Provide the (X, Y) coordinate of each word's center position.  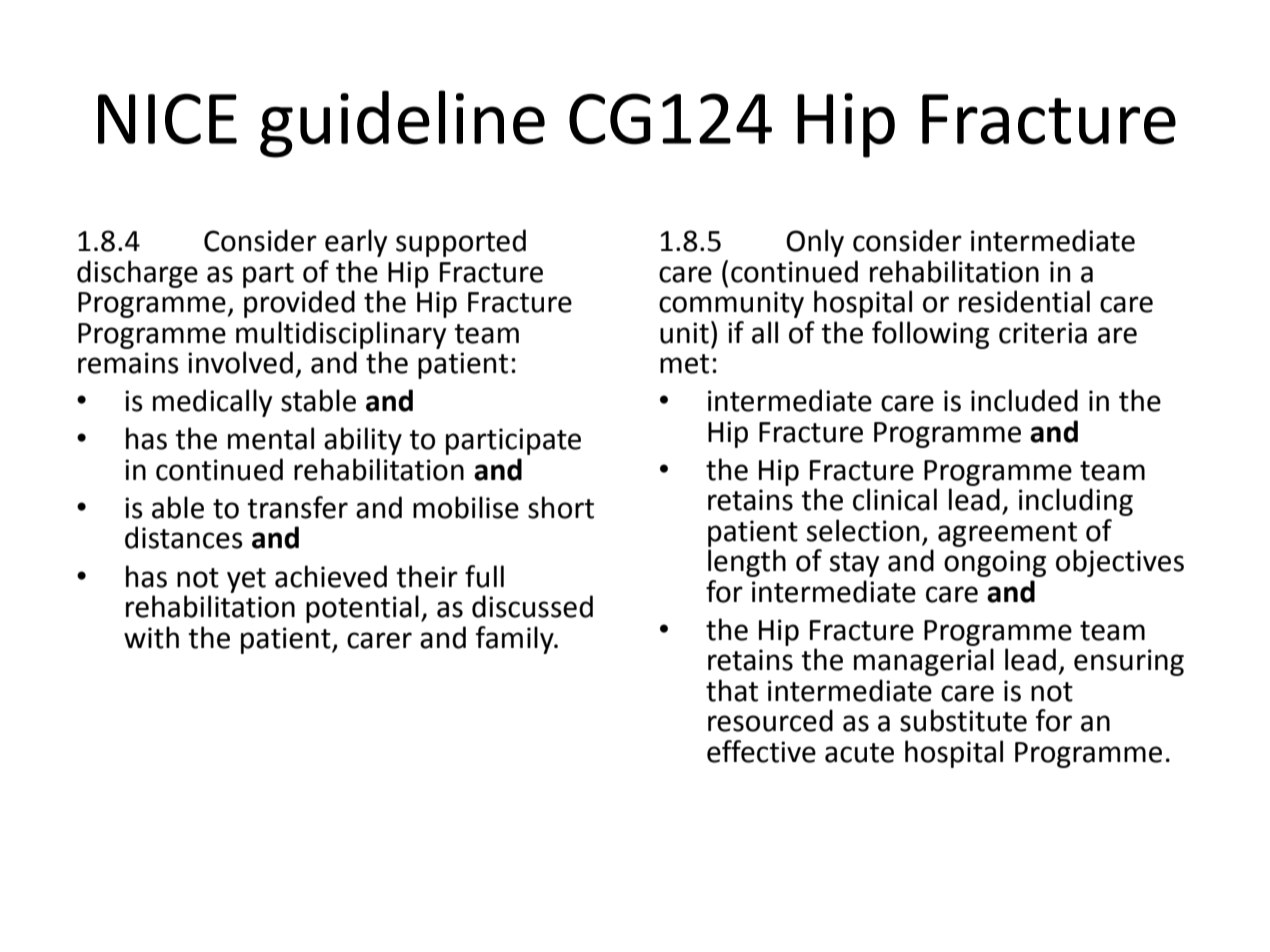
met (684, 364)
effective (761, 751)
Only (815, 243)
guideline (402, 124)
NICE (167, 119)
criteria (1043, 333)
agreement (1007, 534)
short (561, 507)
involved (240, 362)
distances (184, 537)
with (151, 637)
